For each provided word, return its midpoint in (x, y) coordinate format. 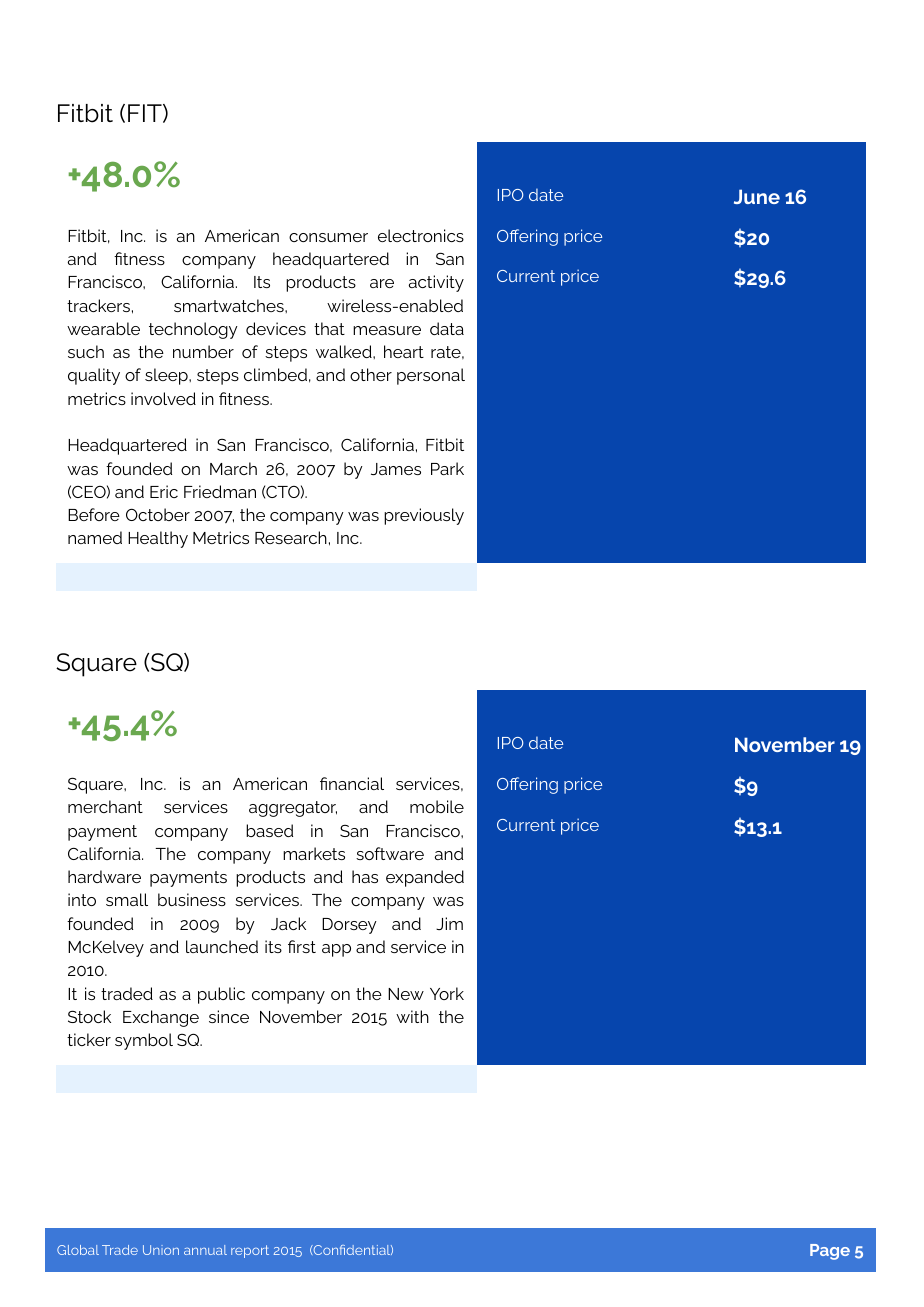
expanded (425, 878)
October (158, 514)
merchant (105, 806)
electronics (421, 235)
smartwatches (230, 305)
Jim (449, 923)
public (221, 995)
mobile (437, 806)
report (250, 1251)
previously (424, 516)
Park (447, 468)
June (757, 196)
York (447, 993)
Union (161, 1250)
